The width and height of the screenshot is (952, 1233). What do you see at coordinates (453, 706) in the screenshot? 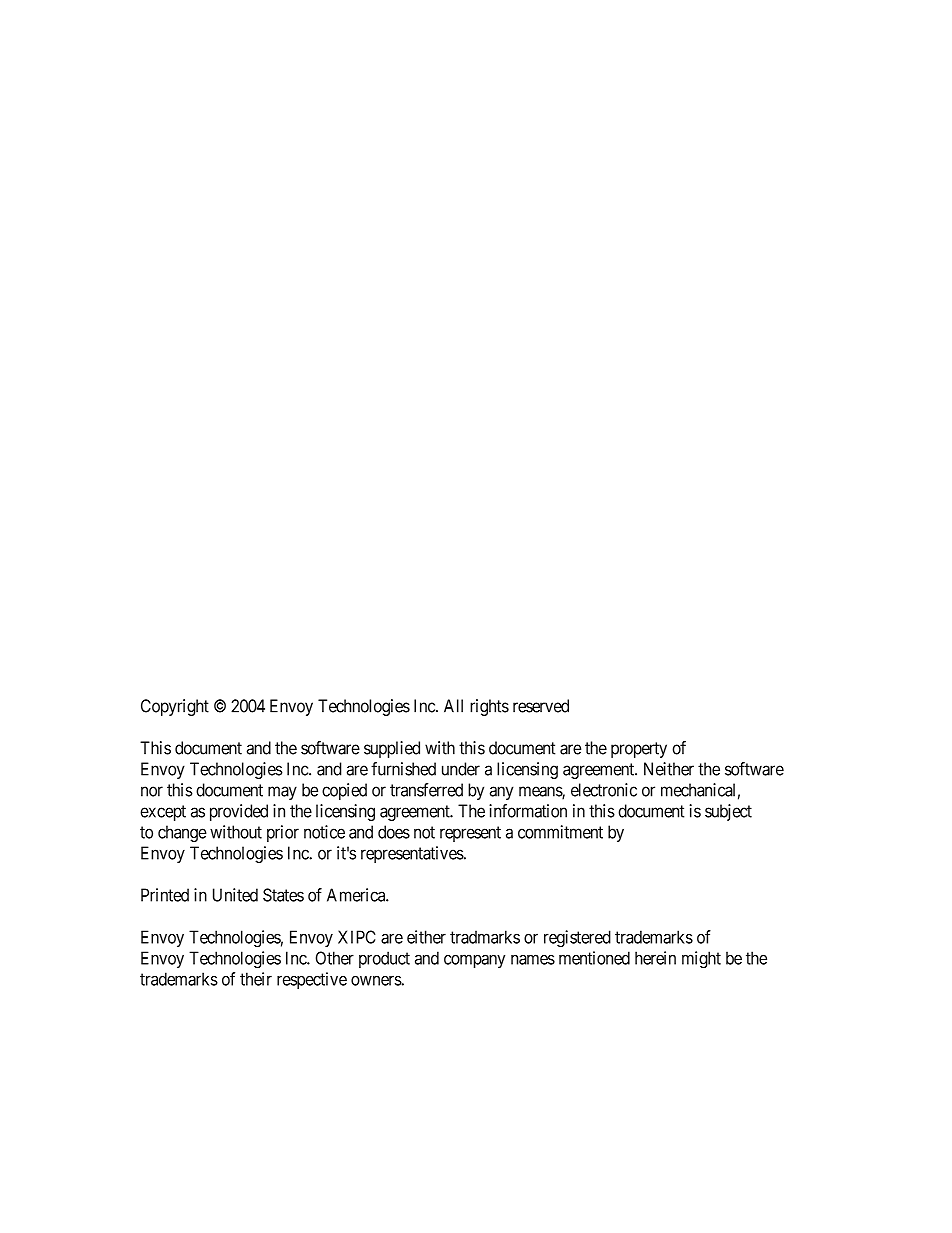
I see `All` at bounding box center [453, 706].
